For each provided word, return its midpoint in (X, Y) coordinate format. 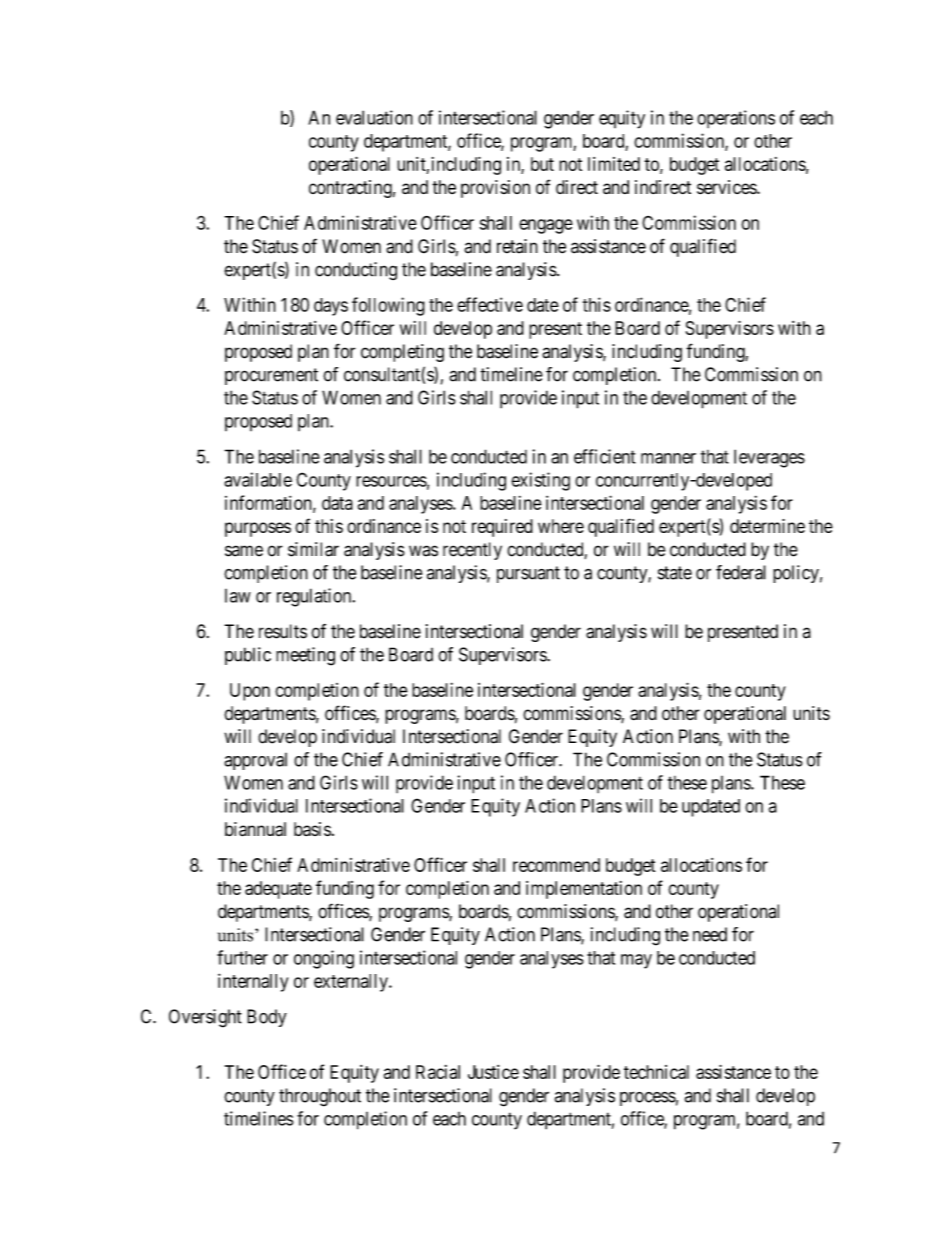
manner (668, 458)
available (258, 479)
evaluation (374, 117)
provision (495, 189)
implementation (584, 890)
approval (255, 761)
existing (540, 481)
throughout (320, 1097)
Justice (493, 1072)
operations (736, 119)
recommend (556, 865)
